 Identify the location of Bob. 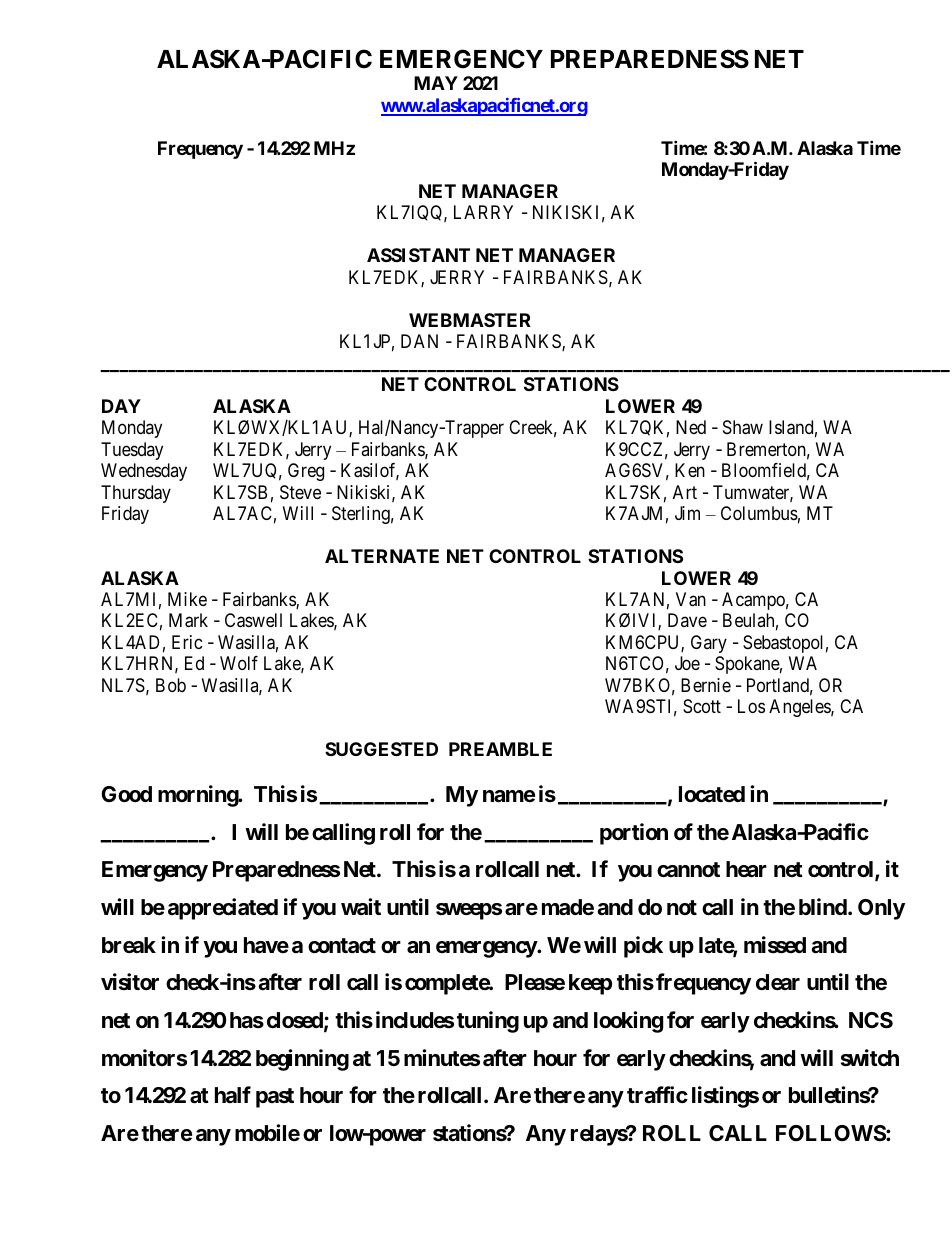
(171, 685).
